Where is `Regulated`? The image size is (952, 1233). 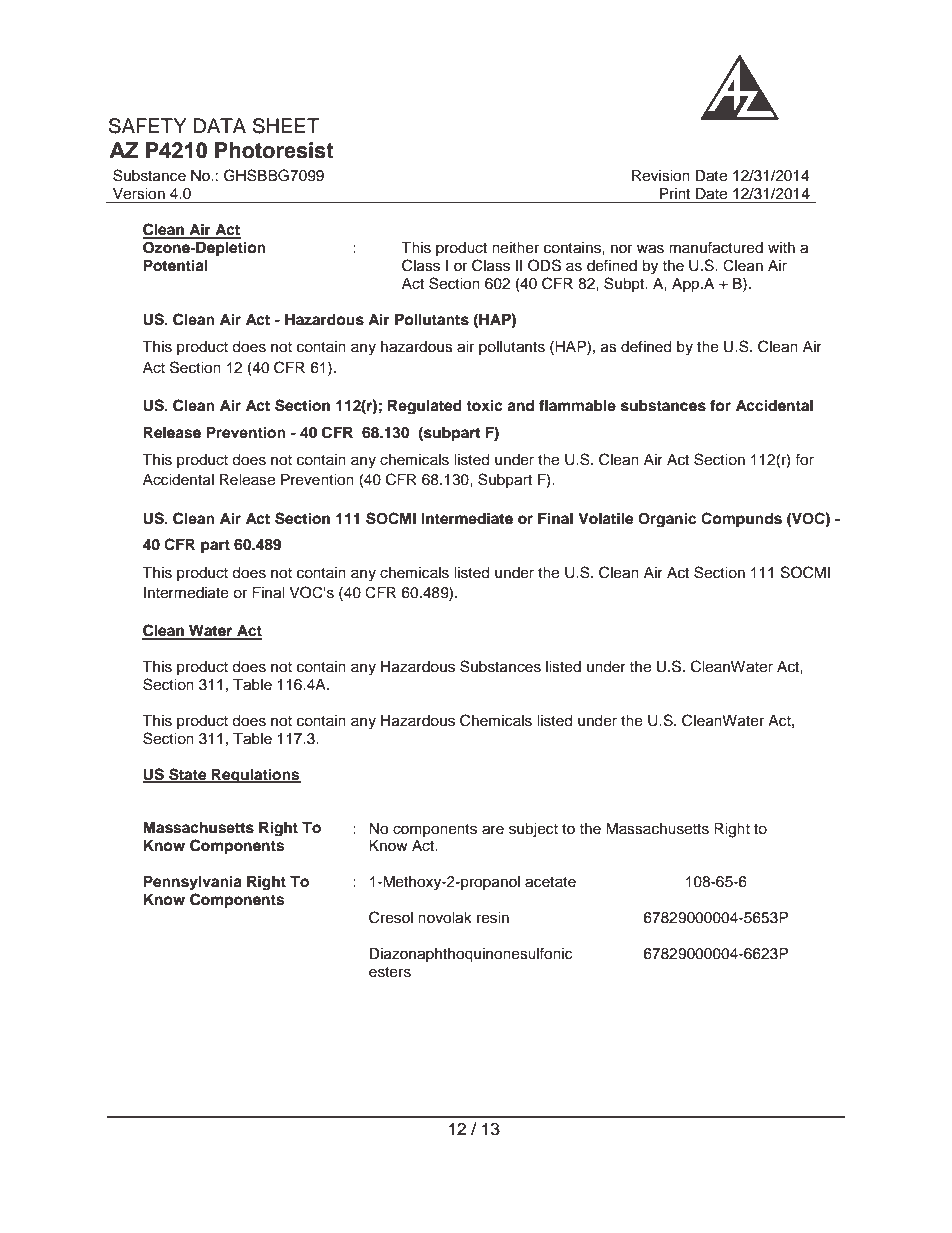
Regulated is located at coordinates (425, 407).
